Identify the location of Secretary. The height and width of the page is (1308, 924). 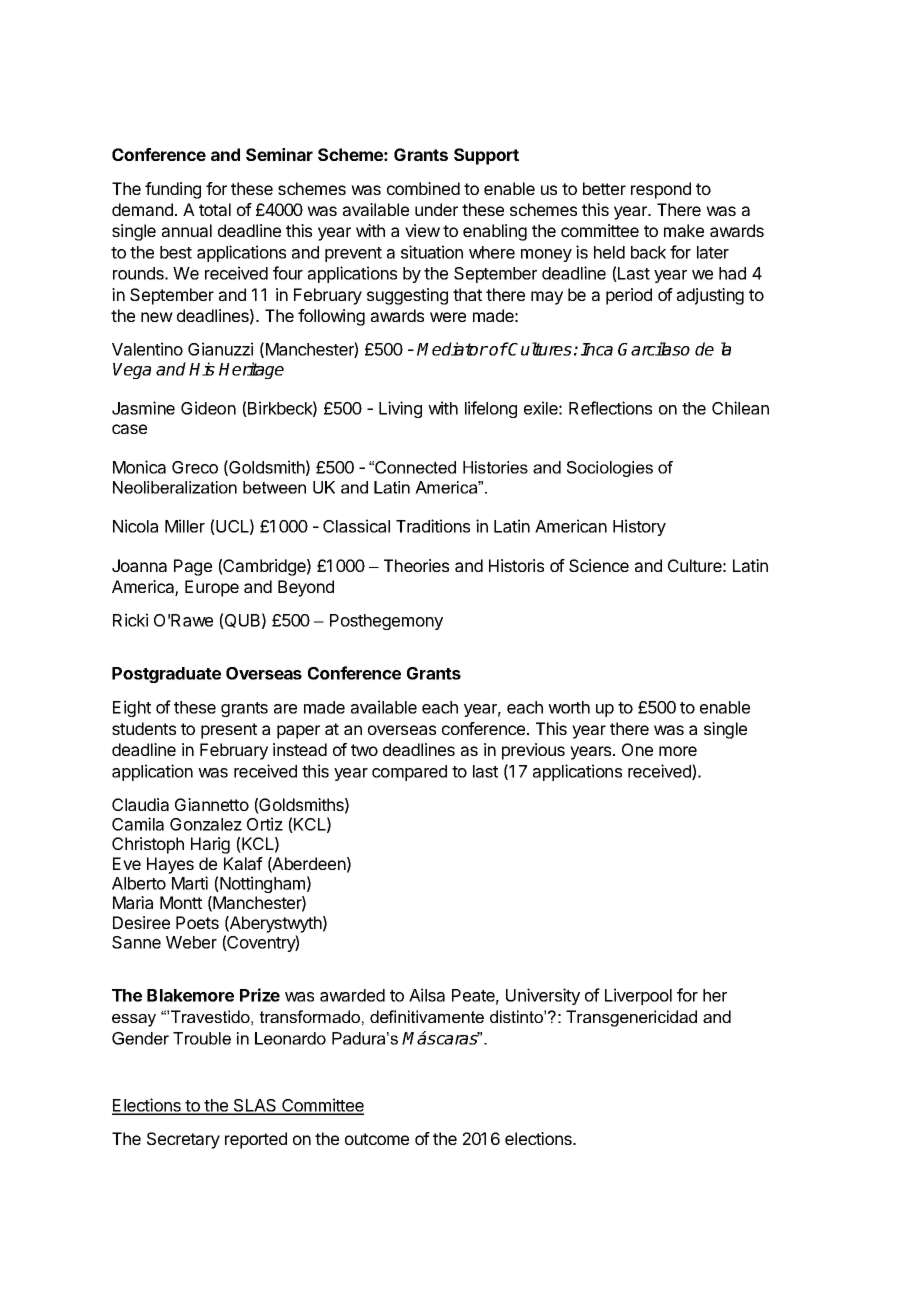
(183, 1140).
